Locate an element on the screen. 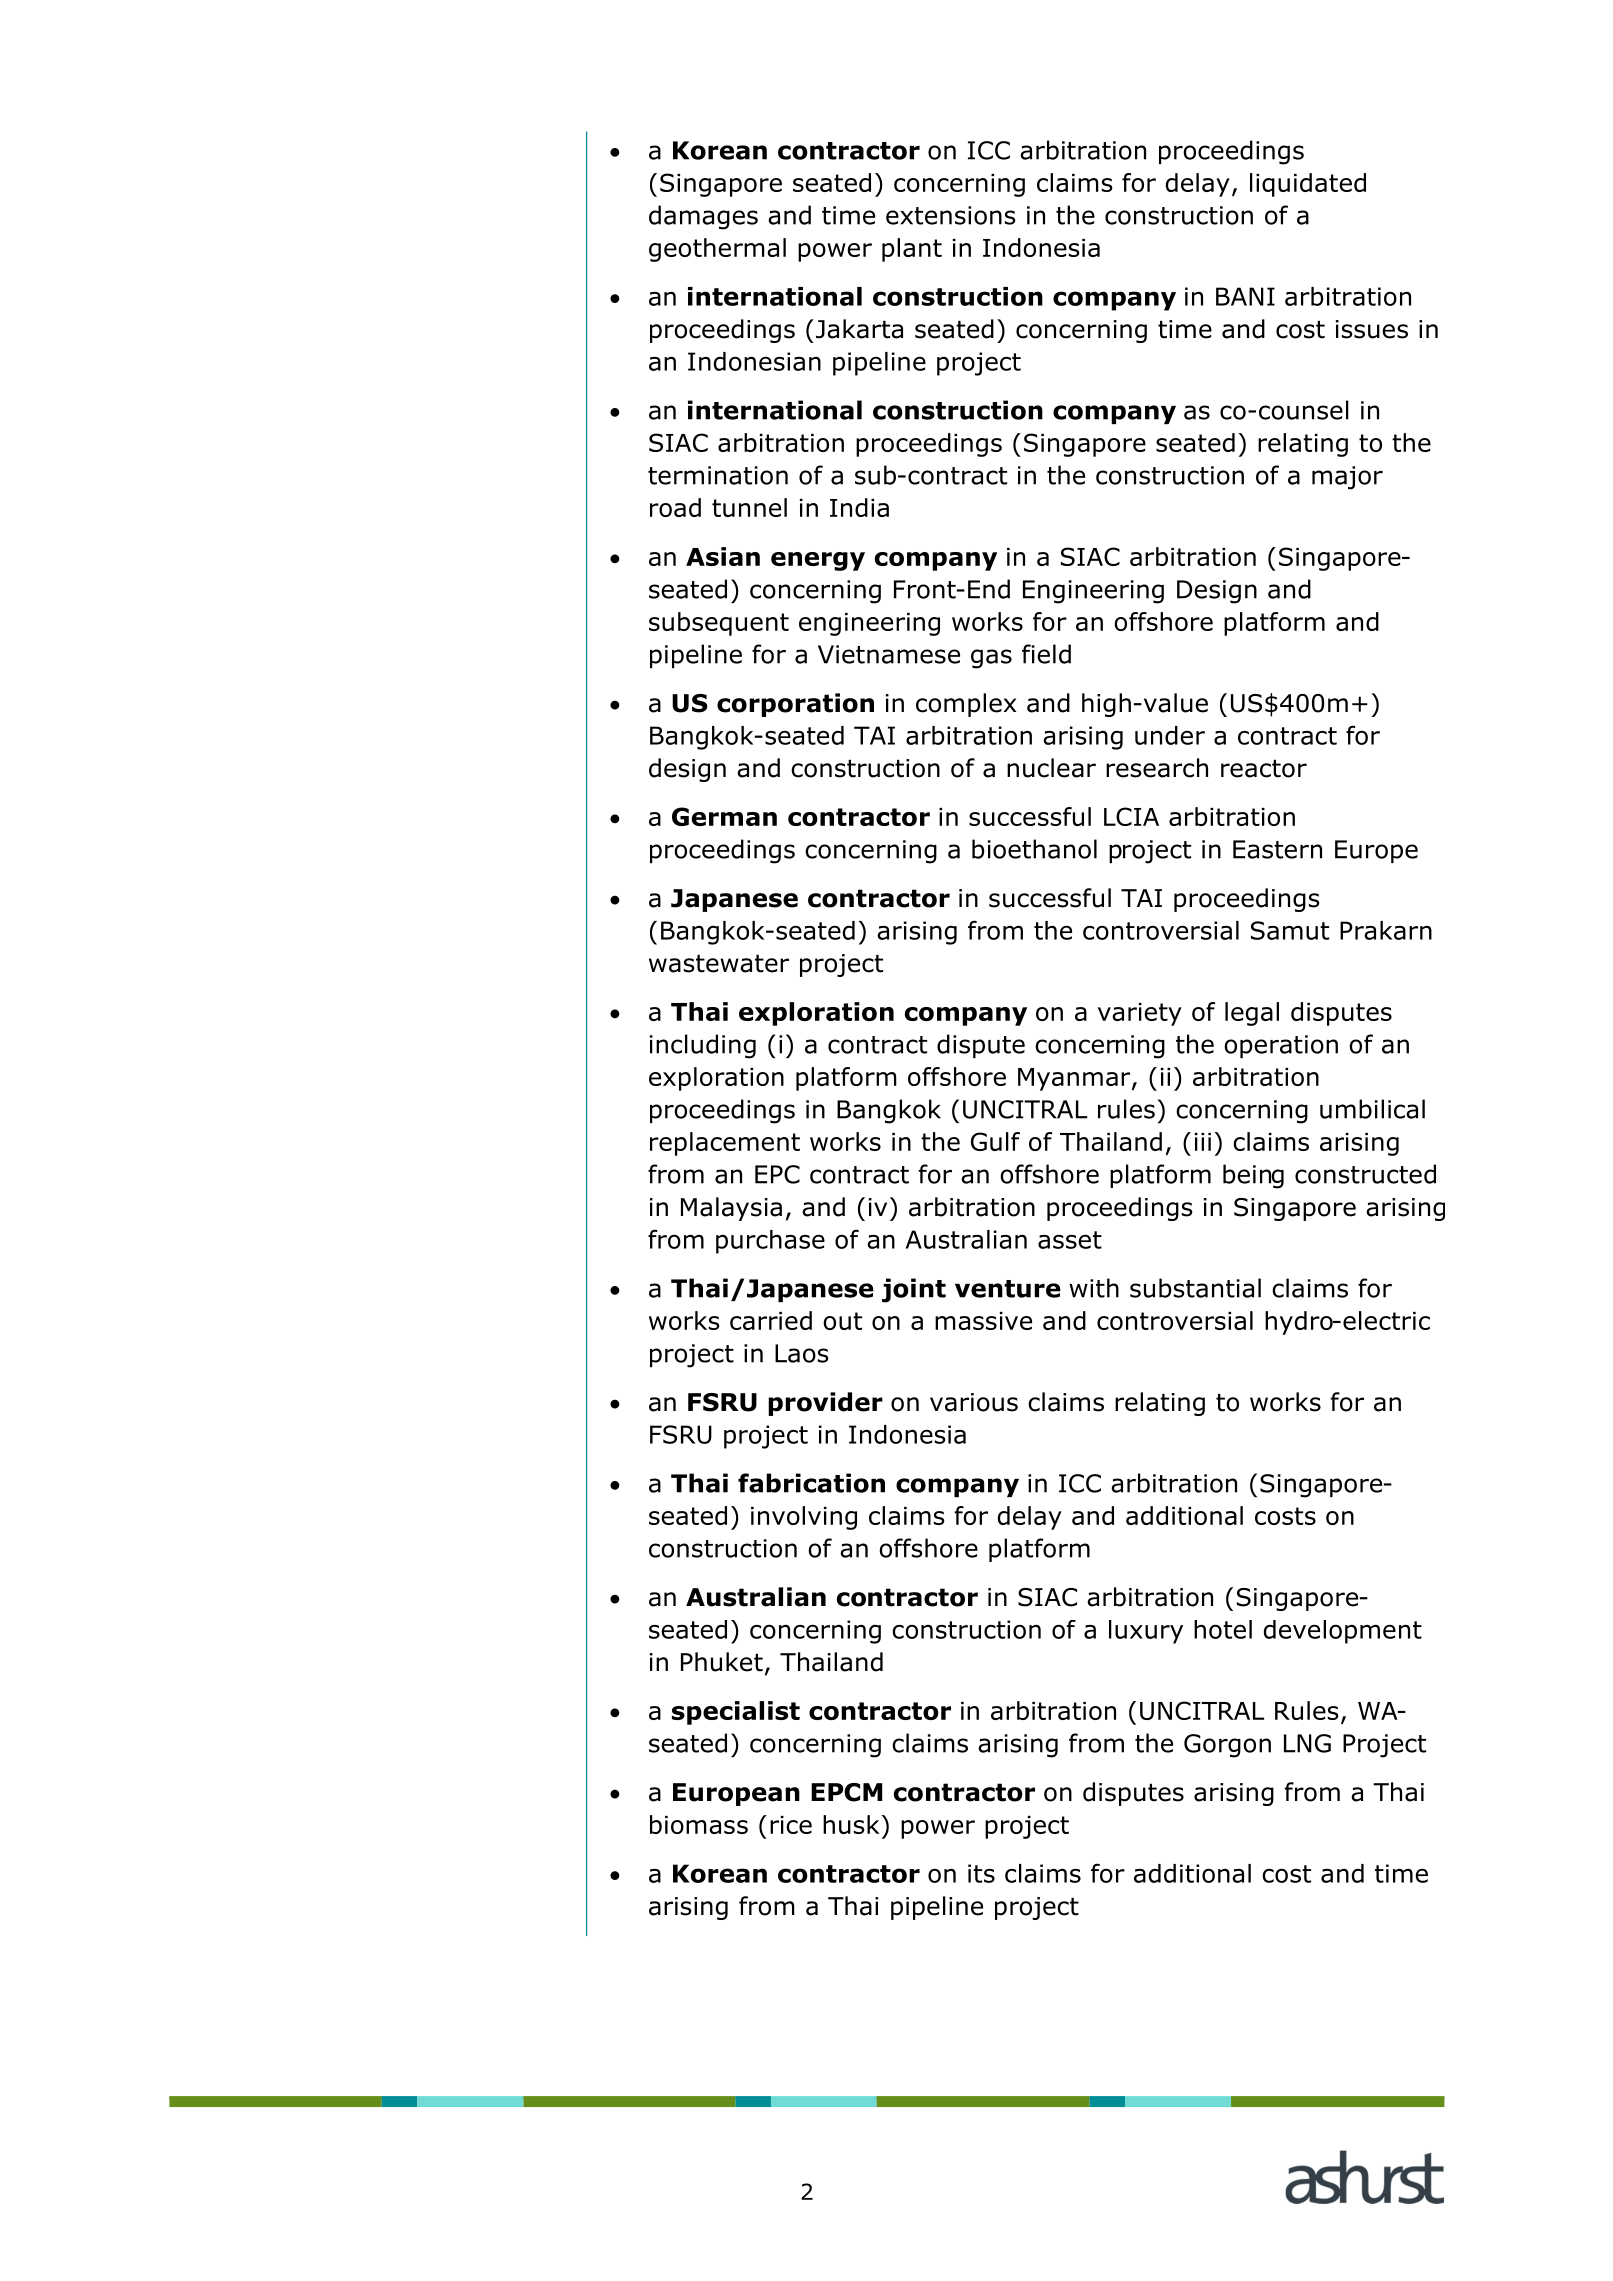 The width and height of the screenshot is (1613, 2281). subsequent is located at coordinates (719, 624).
